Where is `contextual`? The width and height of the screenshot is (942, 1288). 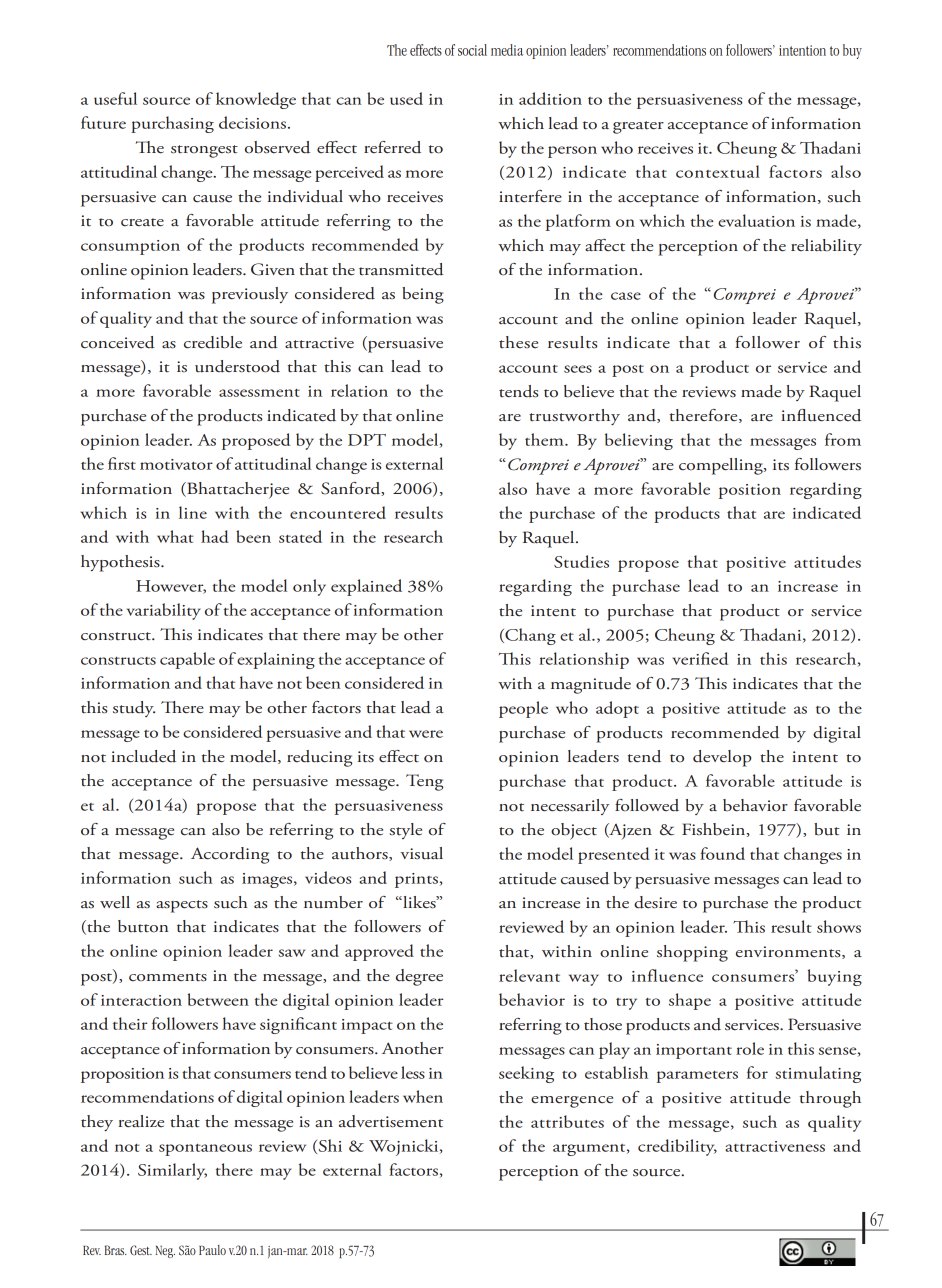
contextual is located at coordinates (718, 171).
